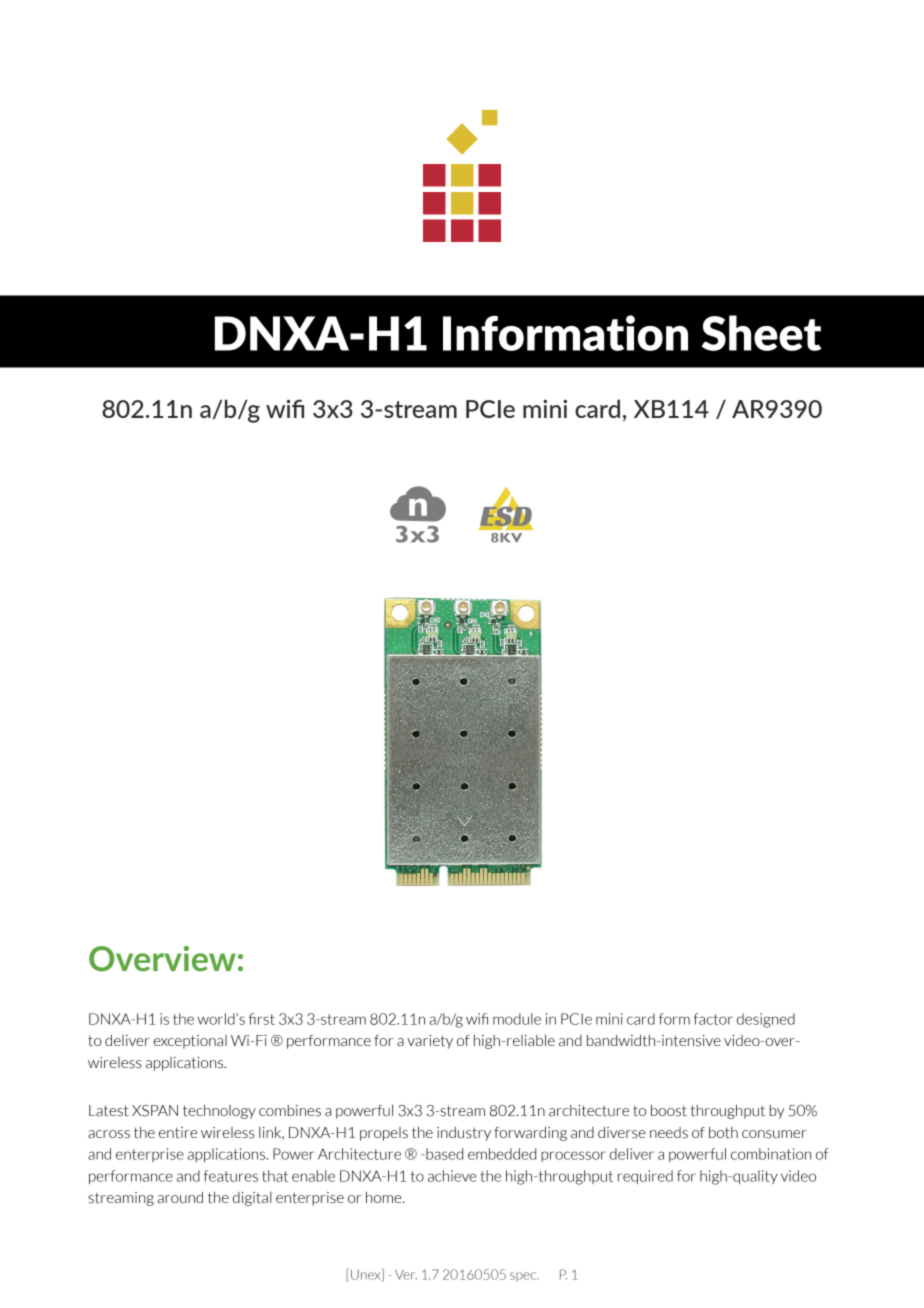  I want to click on variety, so click(430, 1042).
